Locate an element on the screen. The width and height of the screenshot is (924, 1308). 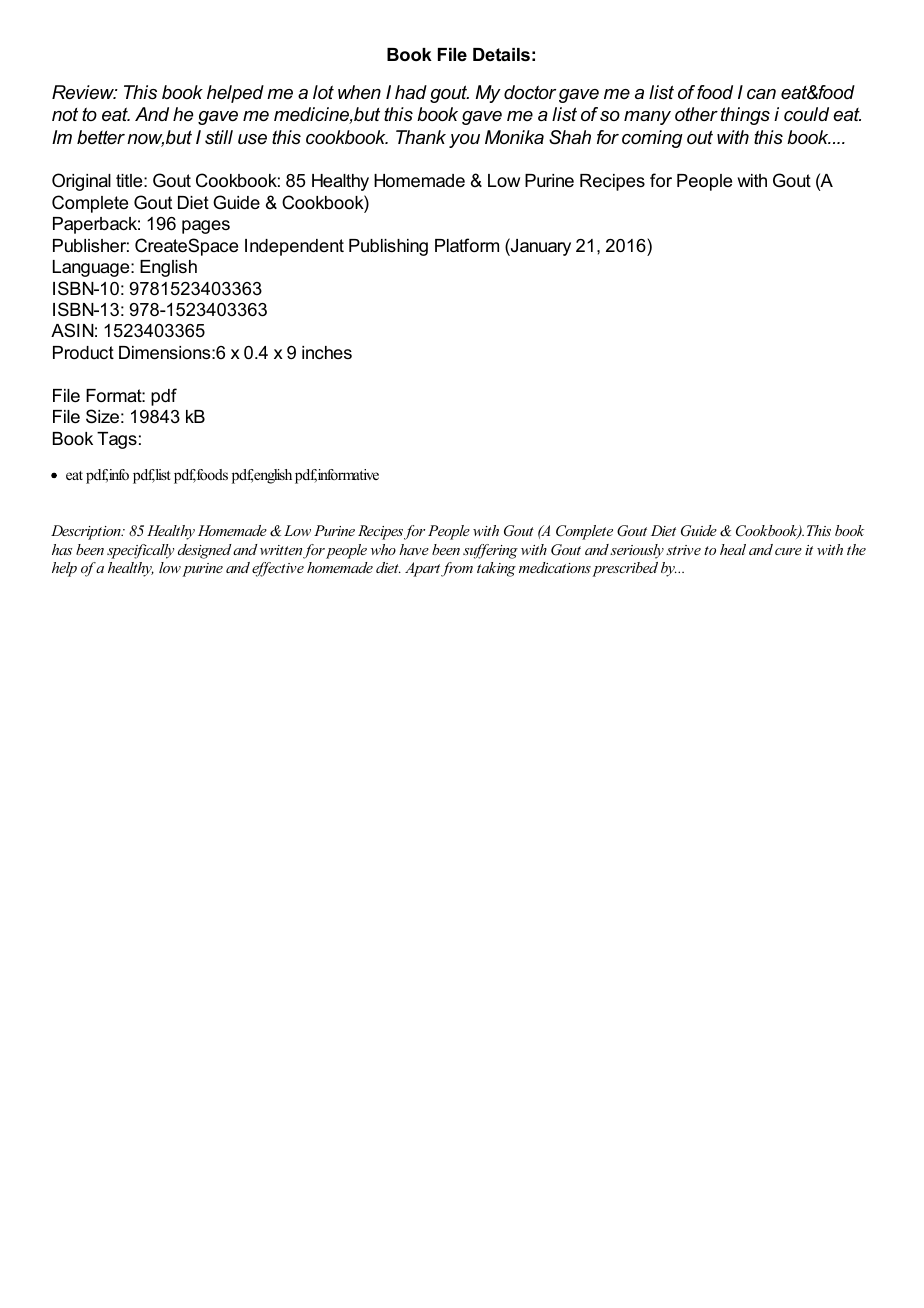
coming is located at coordinates (652, 139).
